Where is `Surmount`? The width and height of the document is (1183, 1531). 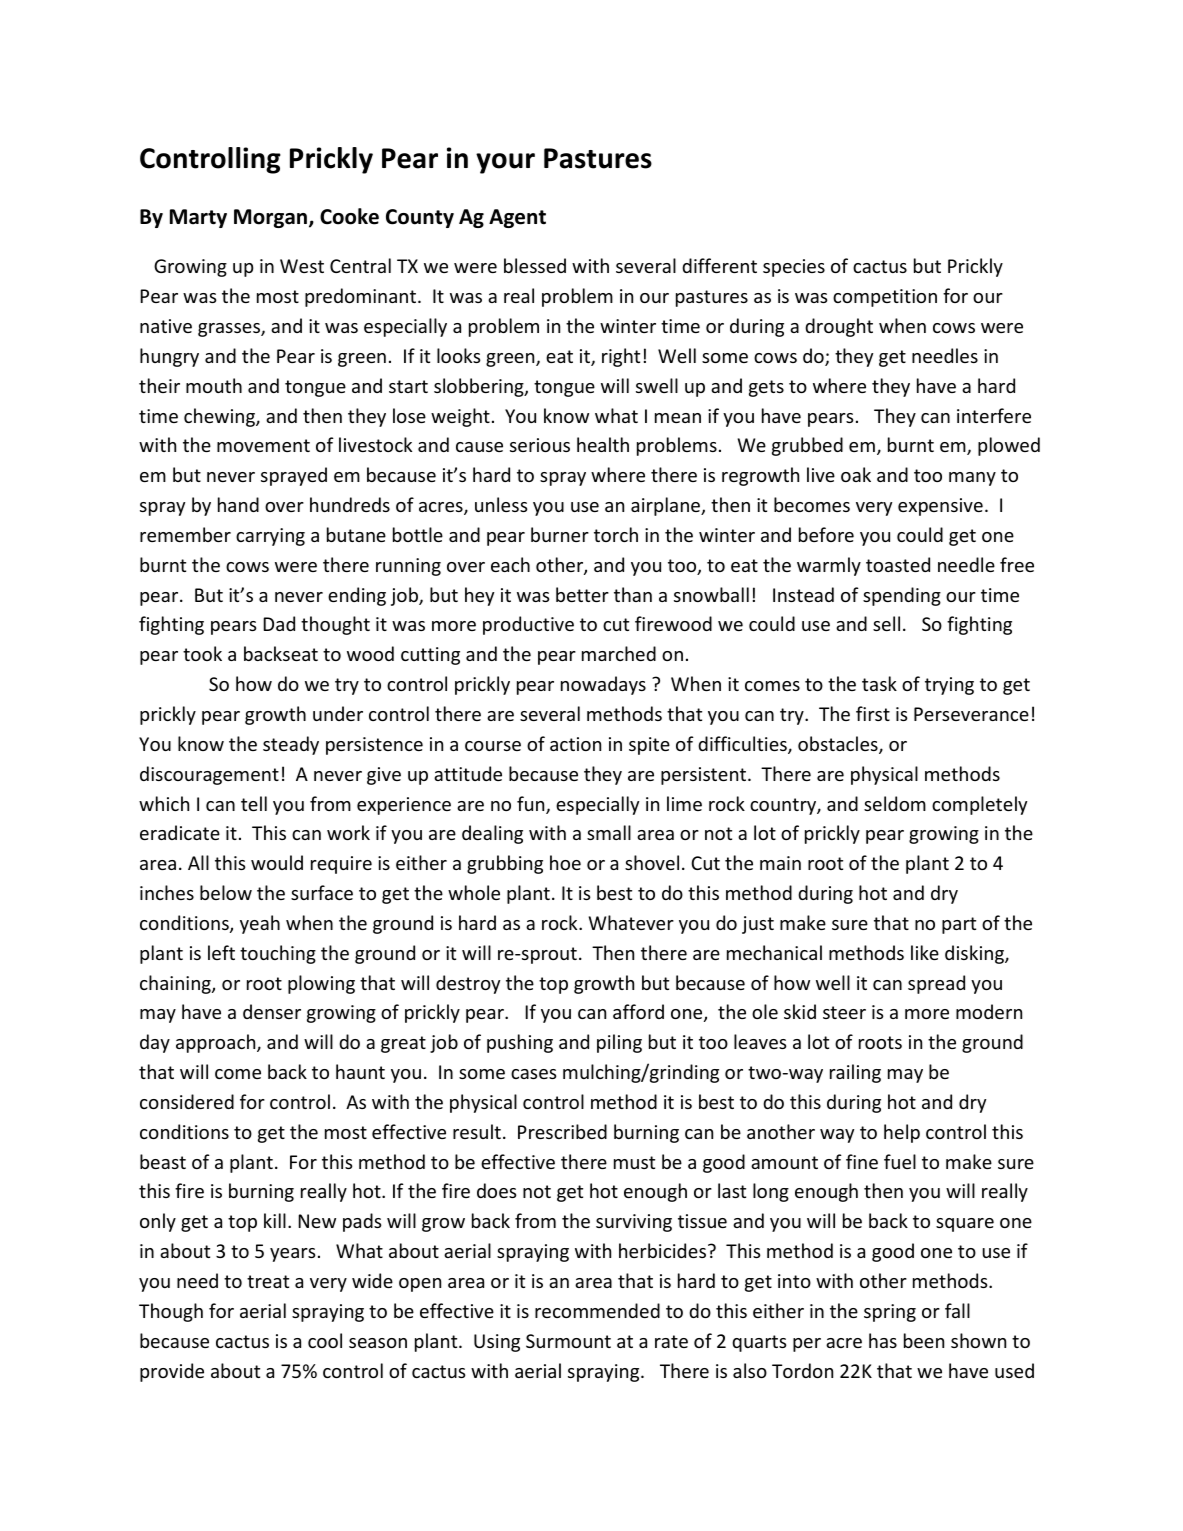 Surmount is located at coordinates (568, 1341).
